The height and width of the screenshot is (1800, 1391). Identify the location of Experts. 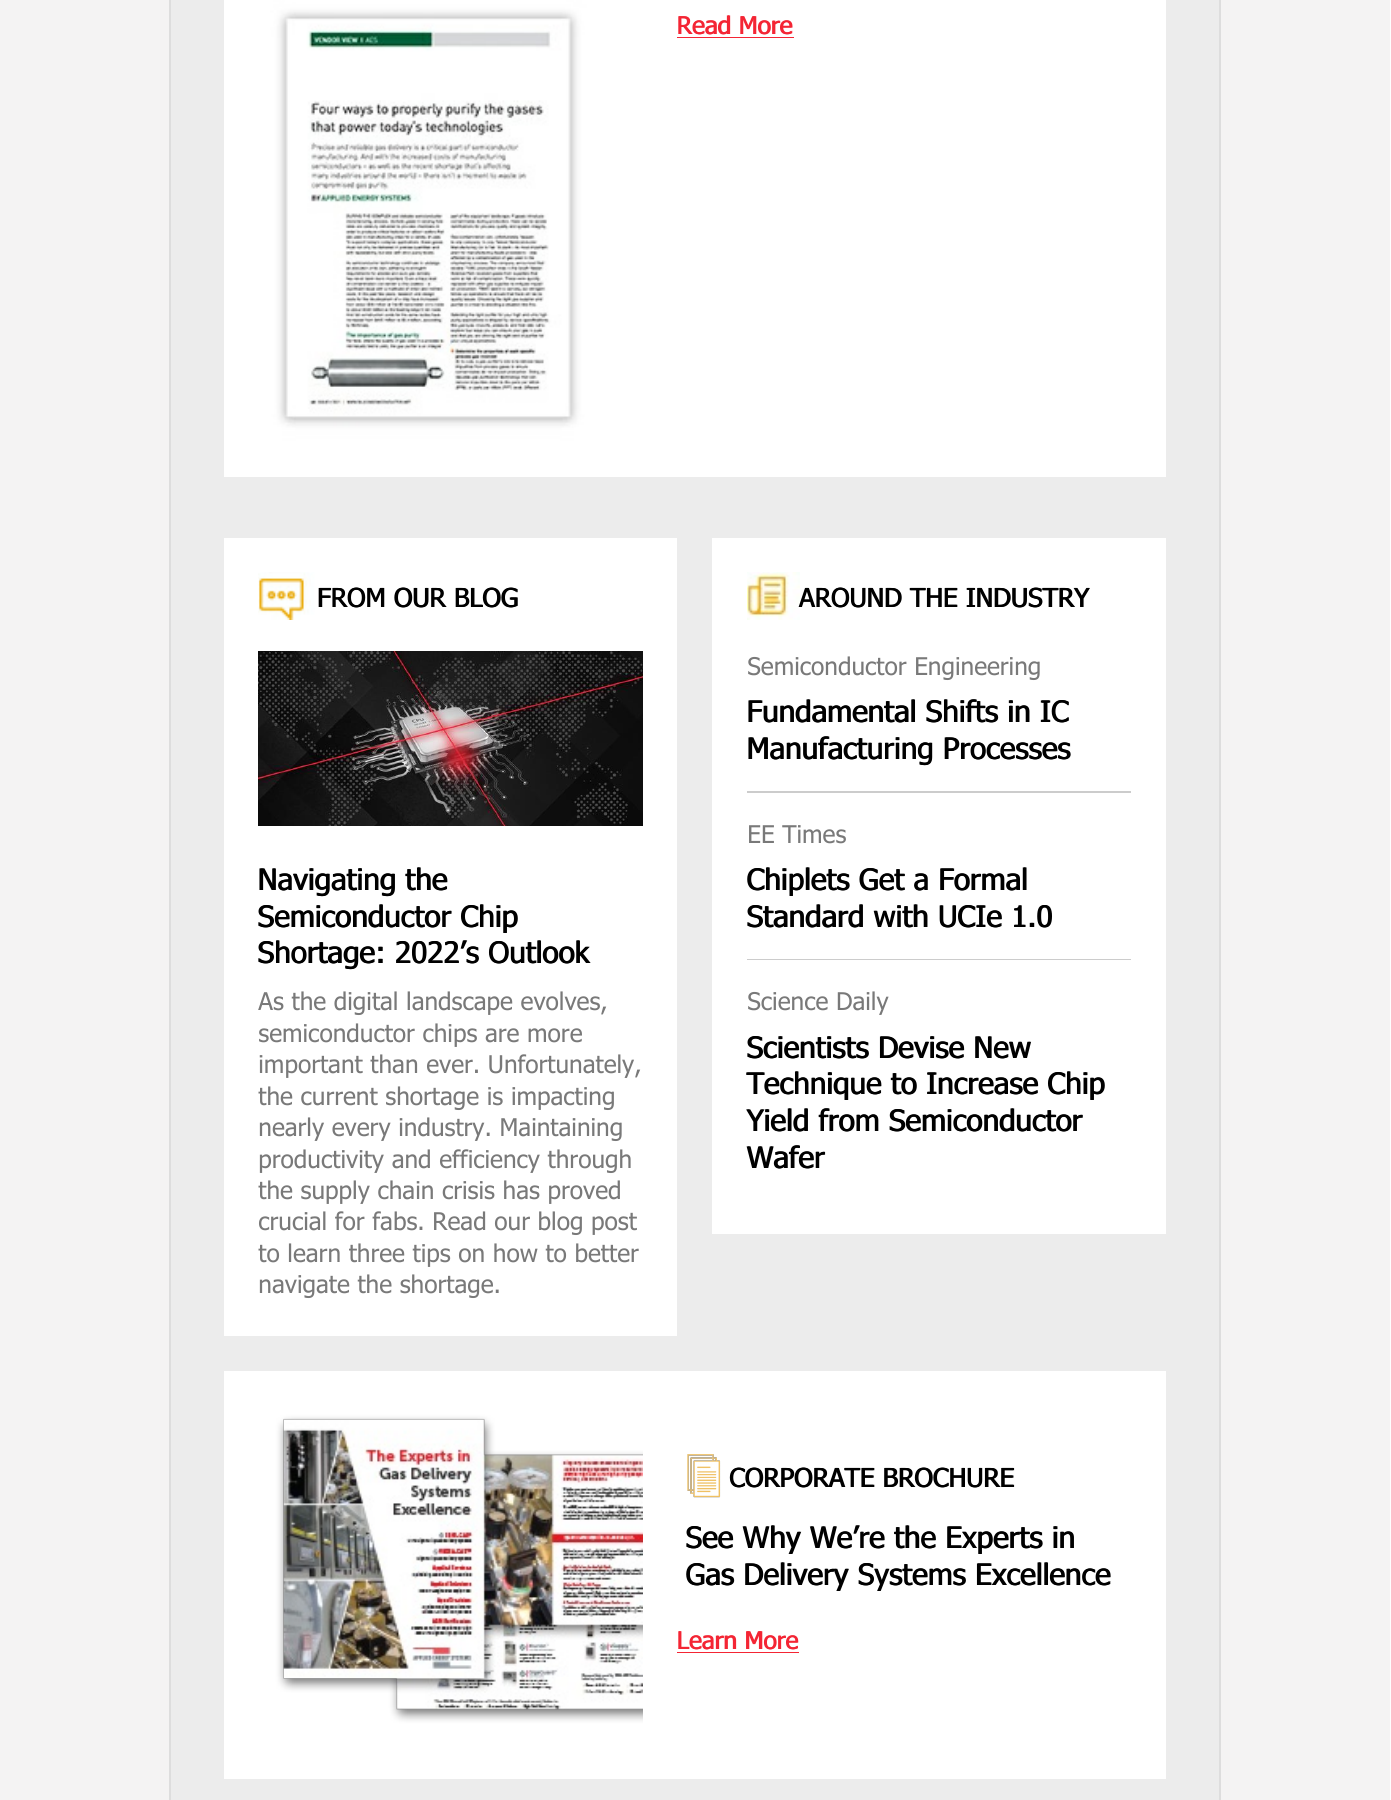
(995, 1540).
